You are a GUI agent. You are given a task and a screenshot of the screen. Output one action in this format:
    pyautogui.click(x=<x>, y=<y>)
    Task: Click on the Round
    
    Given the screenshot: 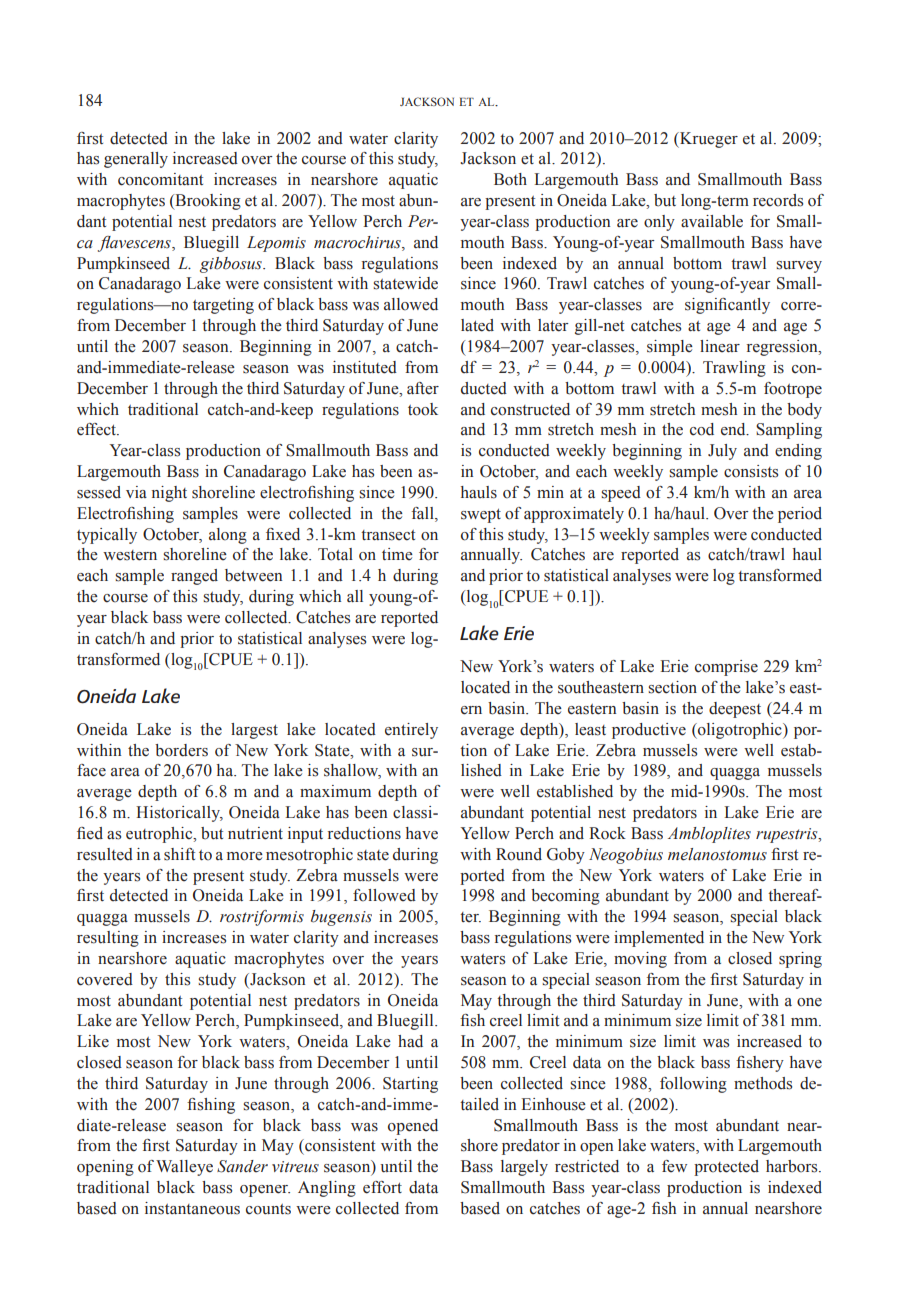 What is the action you would take?
    pyautogui.click(x=519, y=854)
